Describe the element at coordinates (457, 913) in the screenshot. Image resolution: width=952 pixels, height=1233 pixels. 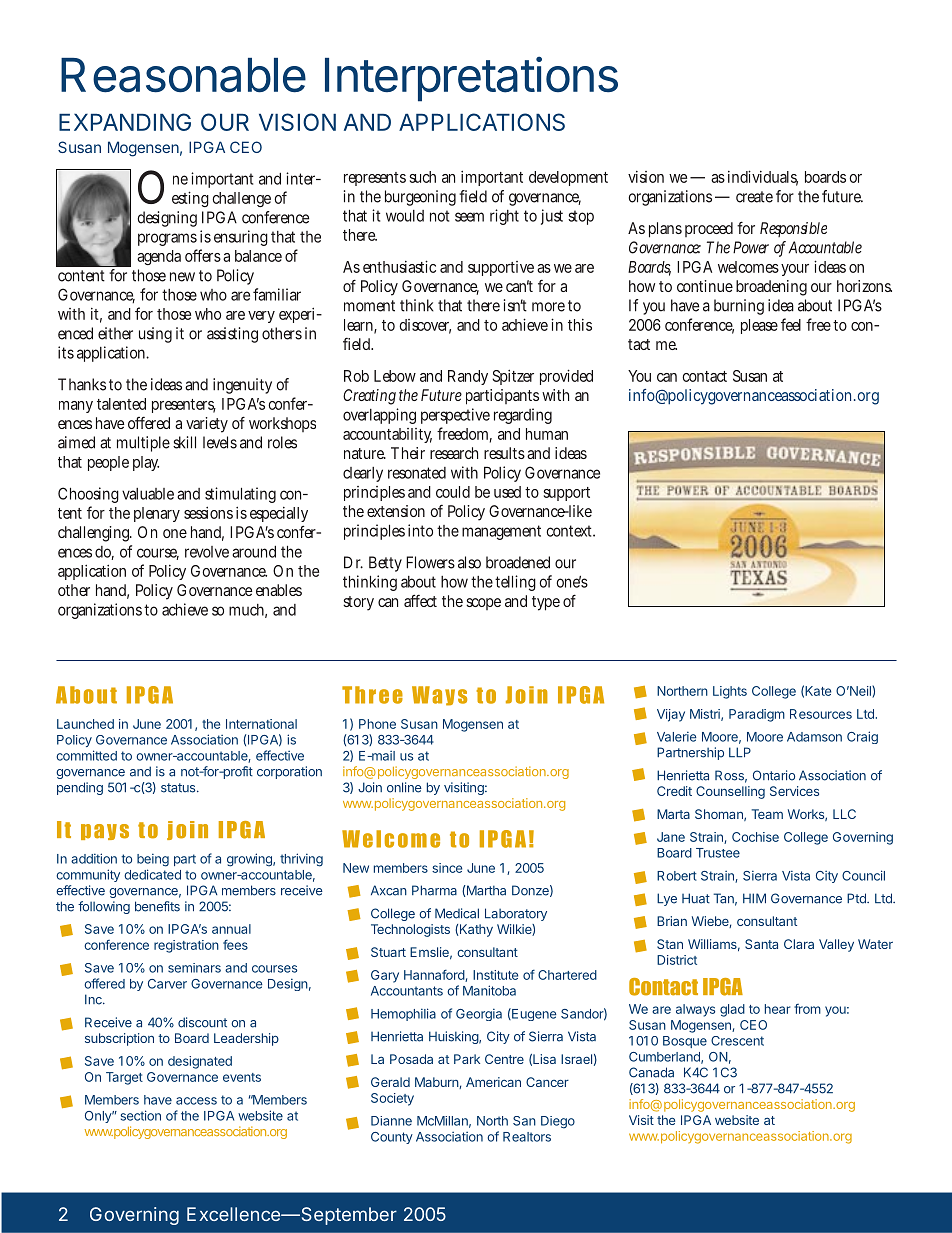
I see `Medical` at that location.
